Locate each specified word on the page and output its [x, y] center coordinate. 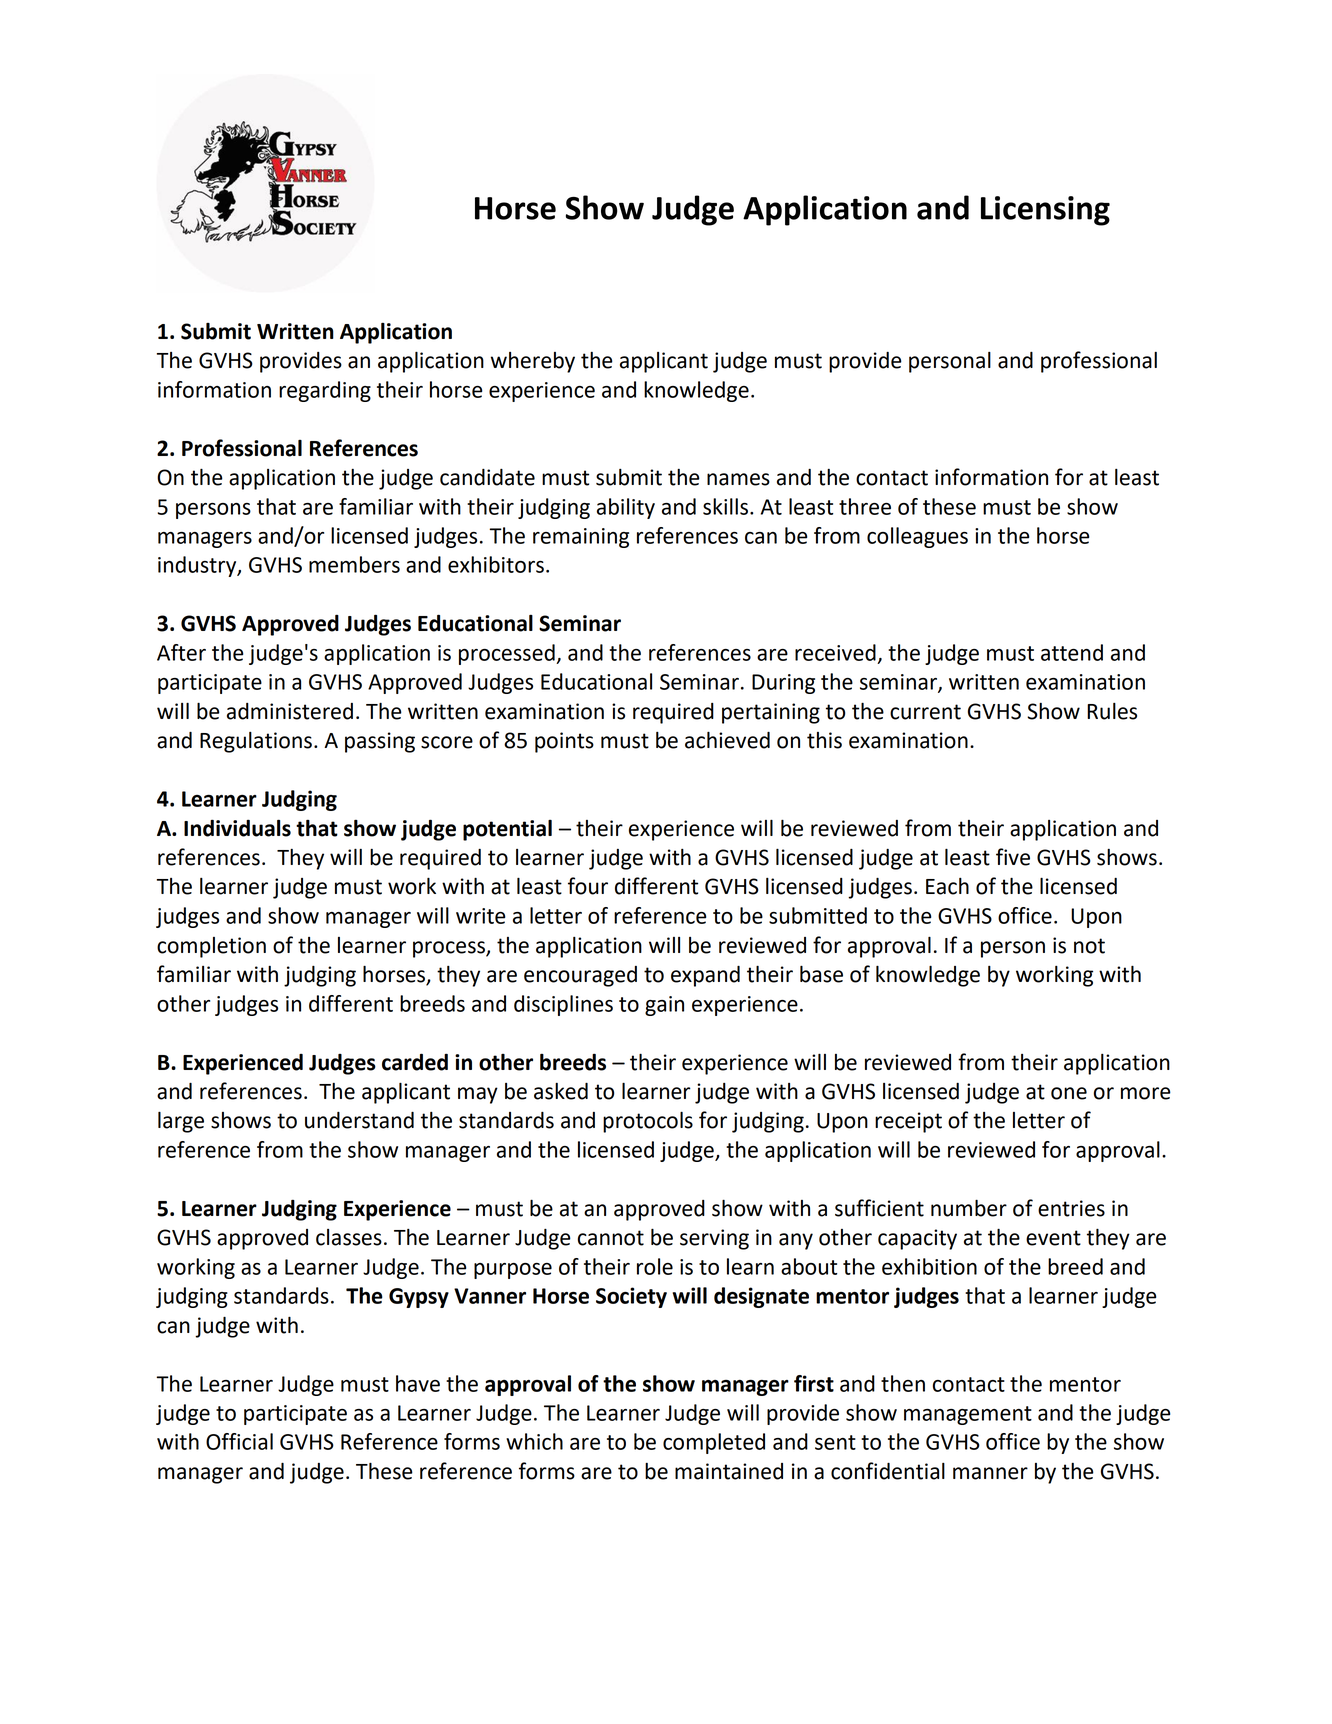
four [588, 886]
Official [239, 1441]
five [1013, 857]
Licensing [1045, 211]
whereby [533, 362]
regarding [325, 391]
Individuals [237, 828]
